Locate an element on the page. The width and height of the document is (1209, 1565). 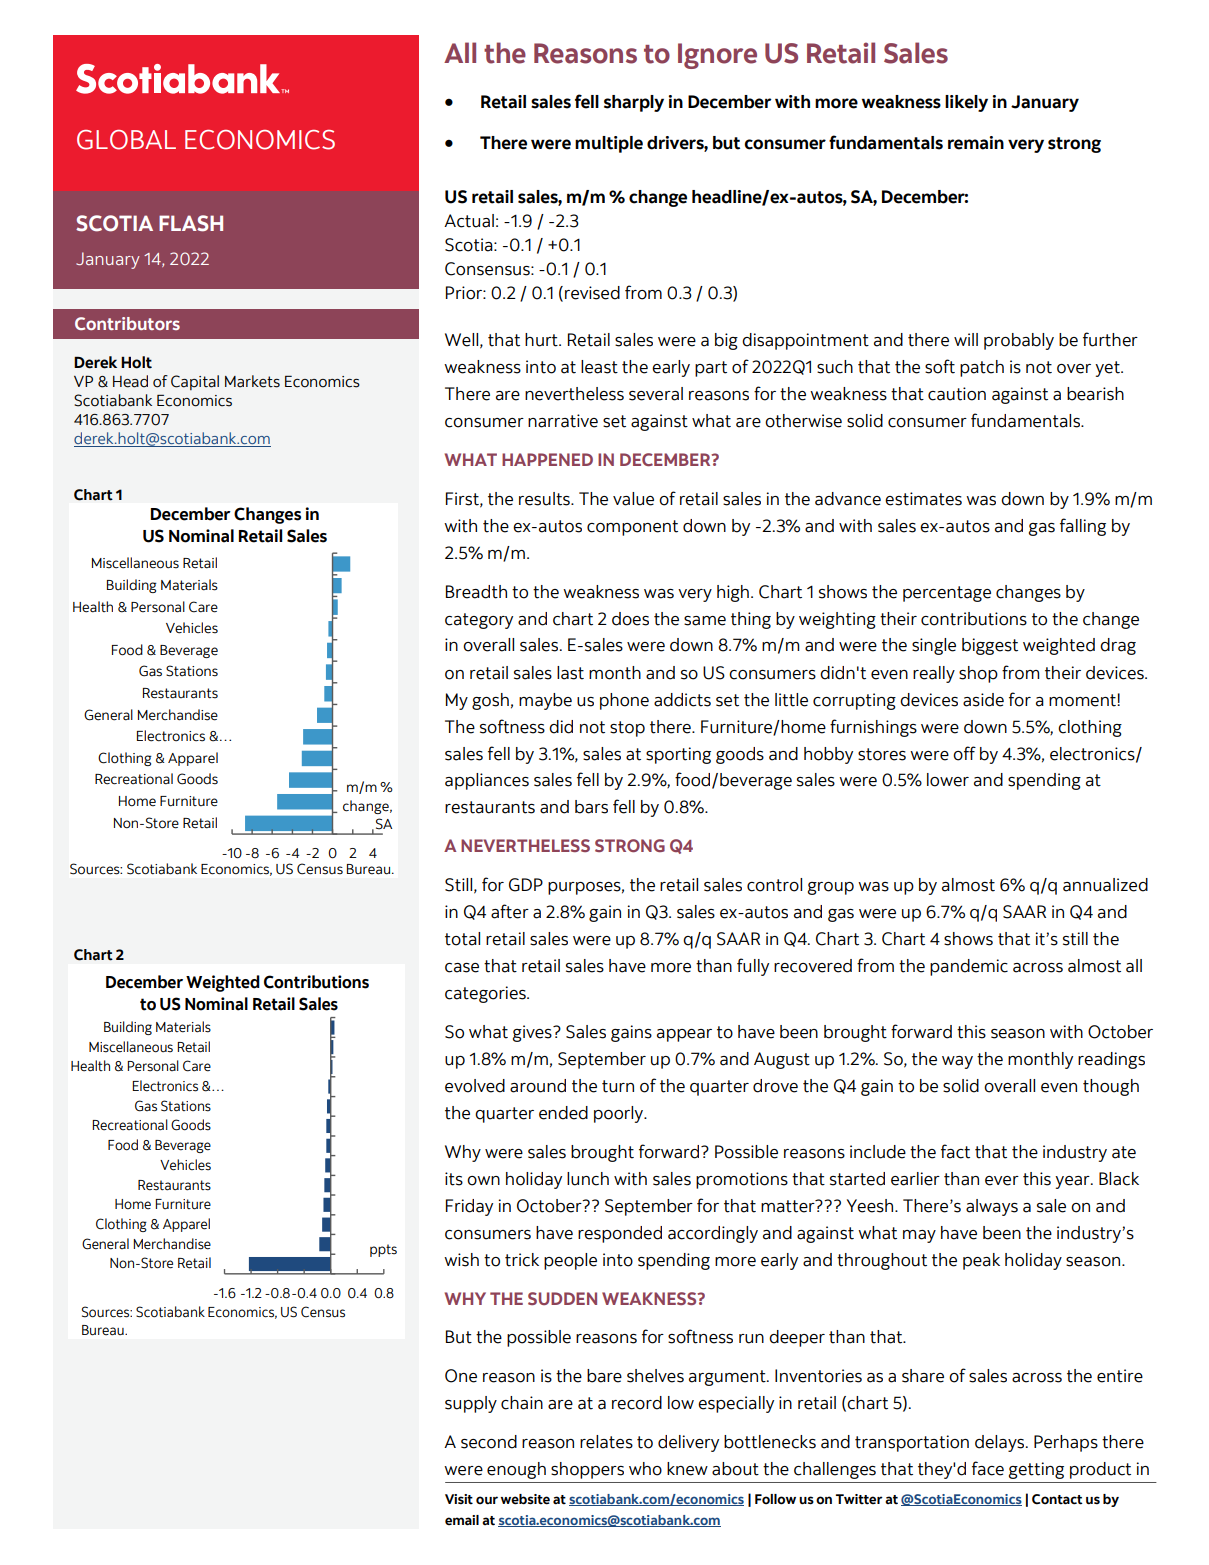
likely is located at coordinates (966, 103).
